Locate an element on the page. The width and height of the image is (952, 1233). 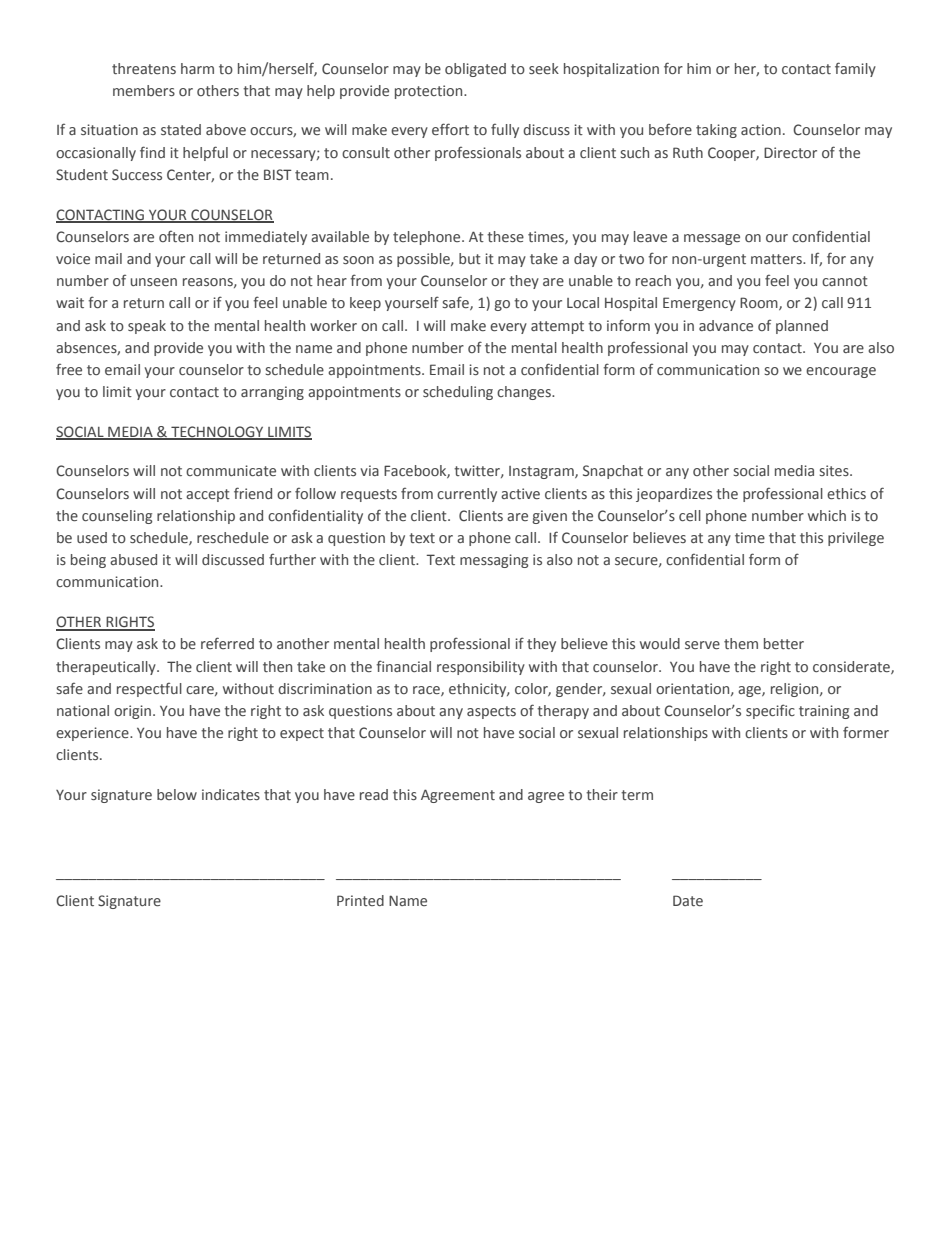
protection is located at coordinates (430, 92).
